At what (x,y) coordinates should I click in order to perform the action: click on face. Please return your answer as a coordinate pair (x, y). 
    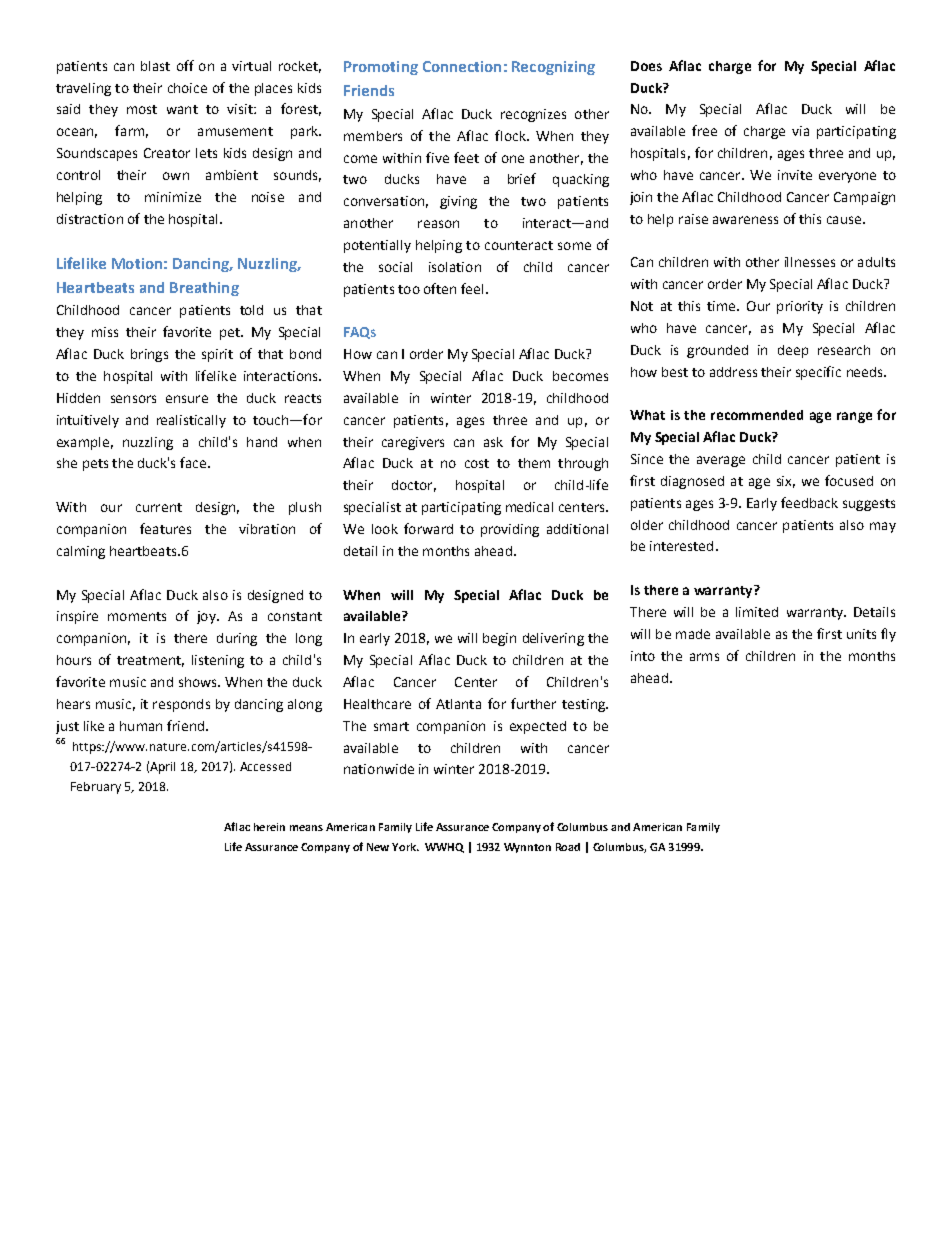
    Looking at the image, I should click on (193, 462).
